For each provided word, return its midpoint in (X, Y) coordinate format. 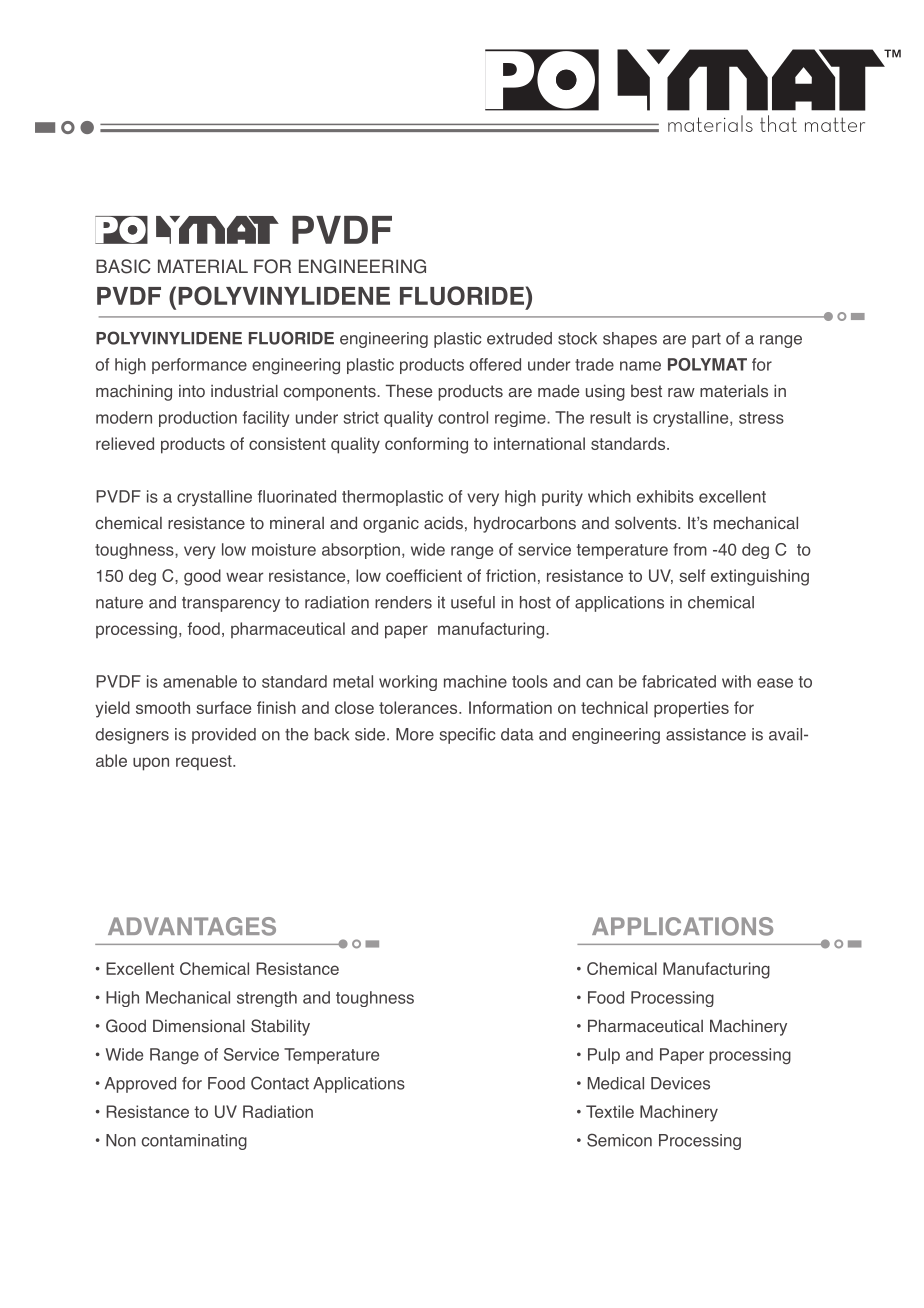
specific (467, 736)
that (778, 123)
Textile (610, 1111)
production (198, 419)
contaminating (194, 1142)
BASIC (123, 266)
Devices (680, 1083)
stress (761, 418)
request (205, 763)
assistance (706, 734)
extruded (519, 338)
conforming (426, 445)
